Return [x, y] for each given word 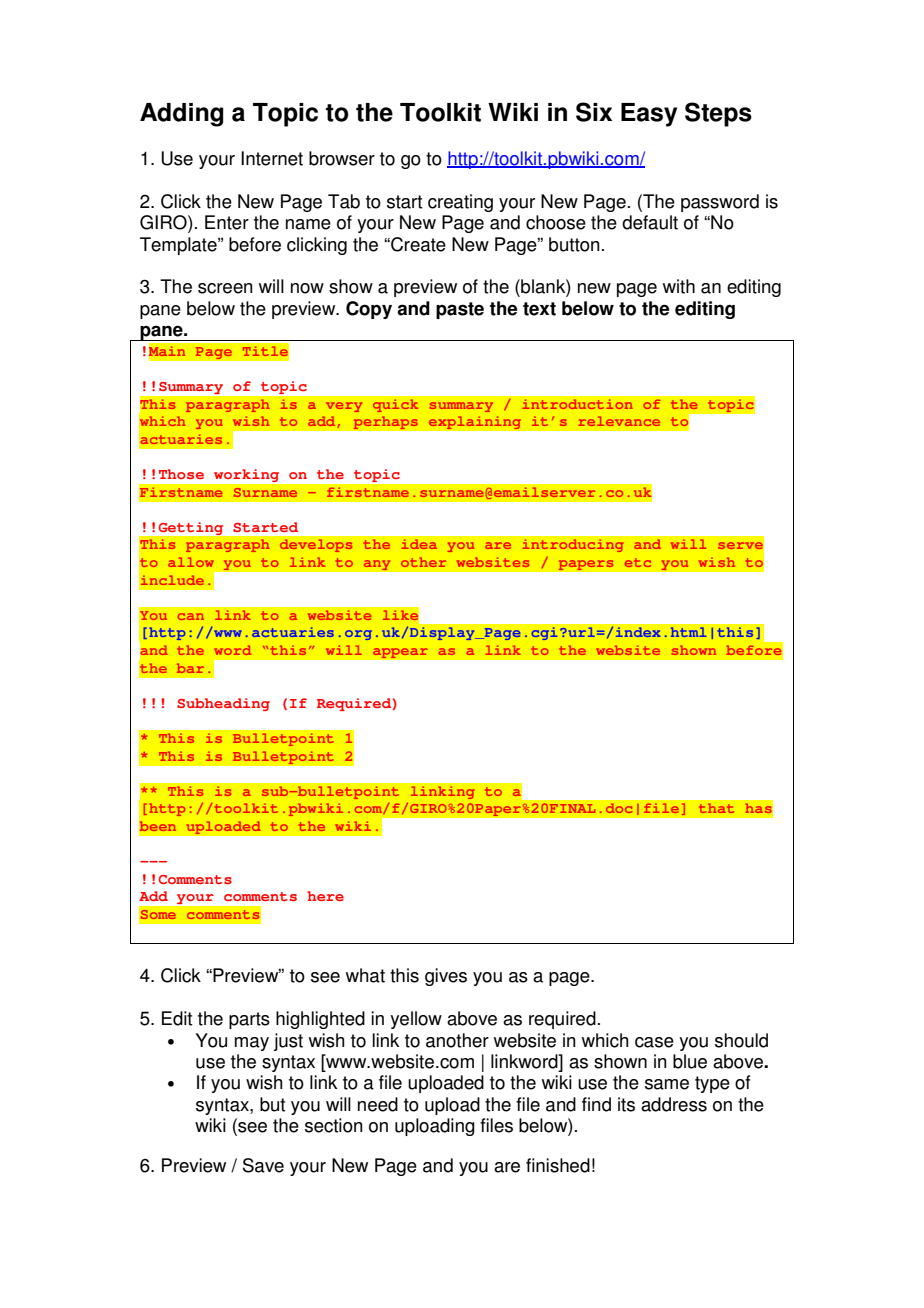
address [674, 1104]
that [716, 808]
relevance [619, 421]
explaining [475, 423]
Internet [272, 158]
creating [460, 203]
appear [400, 653]
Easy [649, 115]
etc [638, 562]
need [378, 1104]
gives [446, 977]
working [246, 475]
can [191, 616]
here [325, 896]
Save [263, 1165]
